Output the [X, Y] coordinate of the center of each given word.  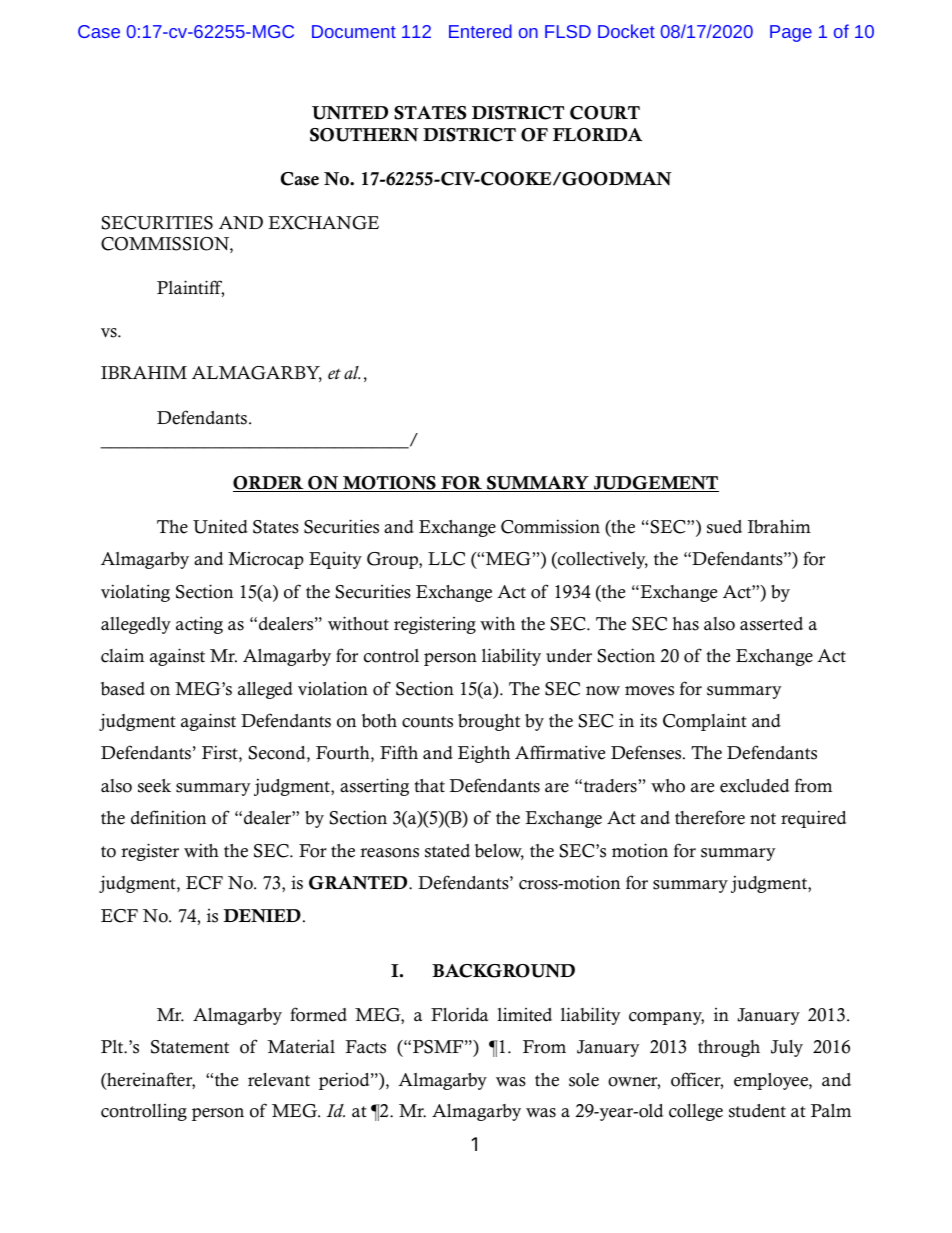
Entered [480, 31]
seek [154, 786]
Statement [190, 1047]
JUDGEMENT [655, 484]
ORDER [269, 484]
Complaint [705, 722]
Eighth [484, 754]
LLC [446, 559]
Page [791, 33]
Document [354, 31]
